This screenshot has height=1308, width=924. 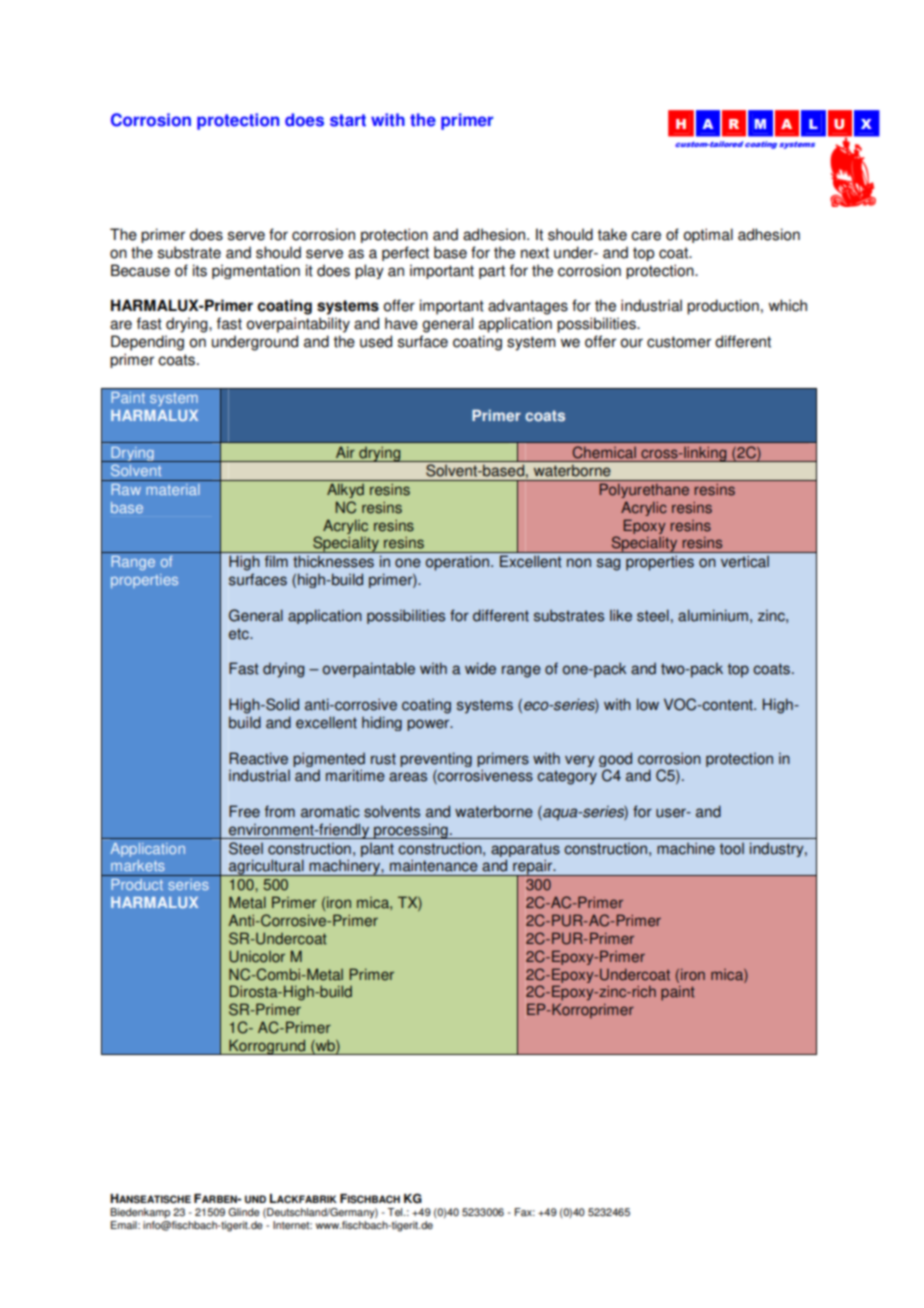 I want to click on its, so click(x=200, y=270).
